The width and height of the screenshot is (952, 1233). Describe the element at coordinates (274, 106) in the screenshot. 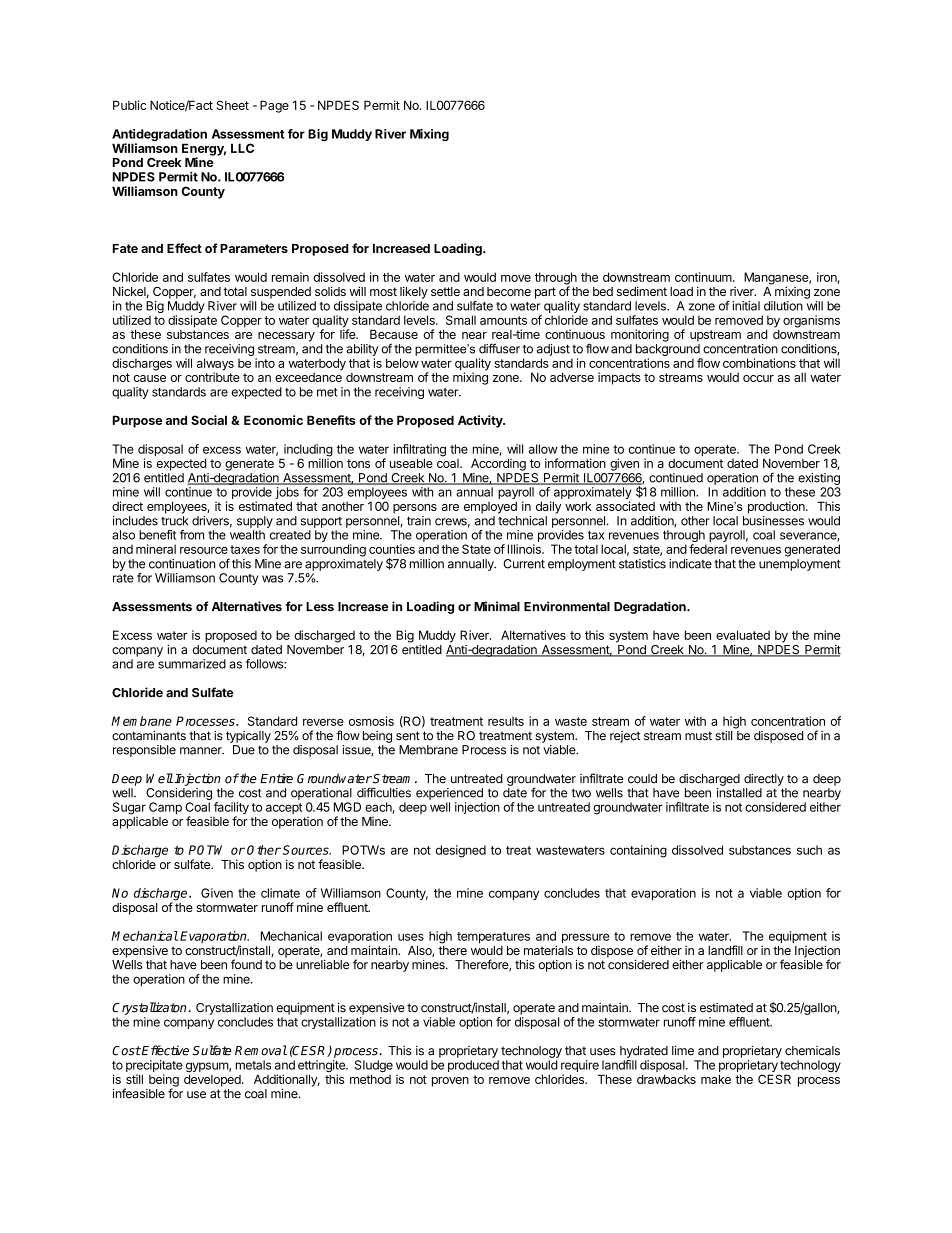

I see `Page` at that location.
